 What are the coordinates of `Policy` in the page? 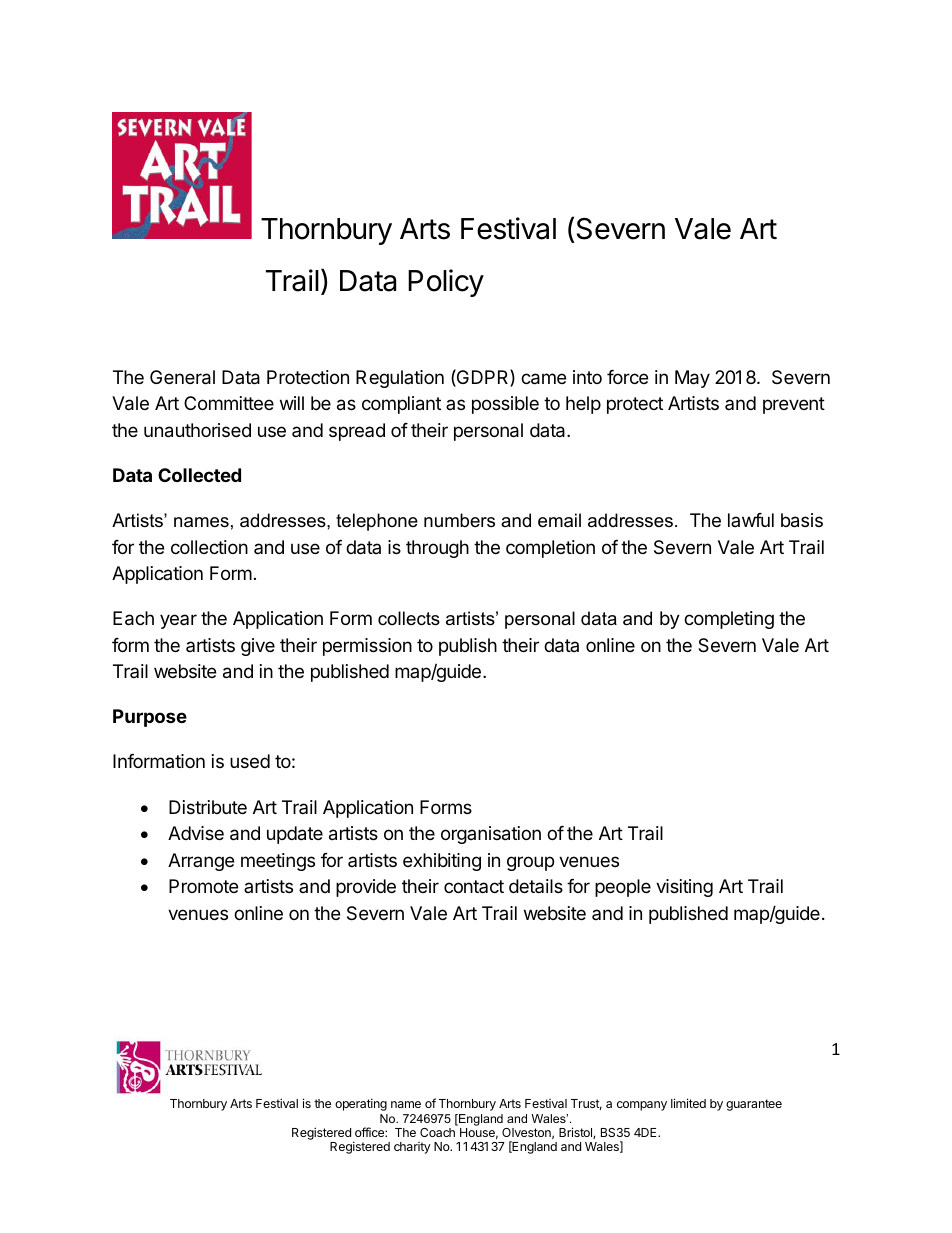 It's located at (446, 283).
